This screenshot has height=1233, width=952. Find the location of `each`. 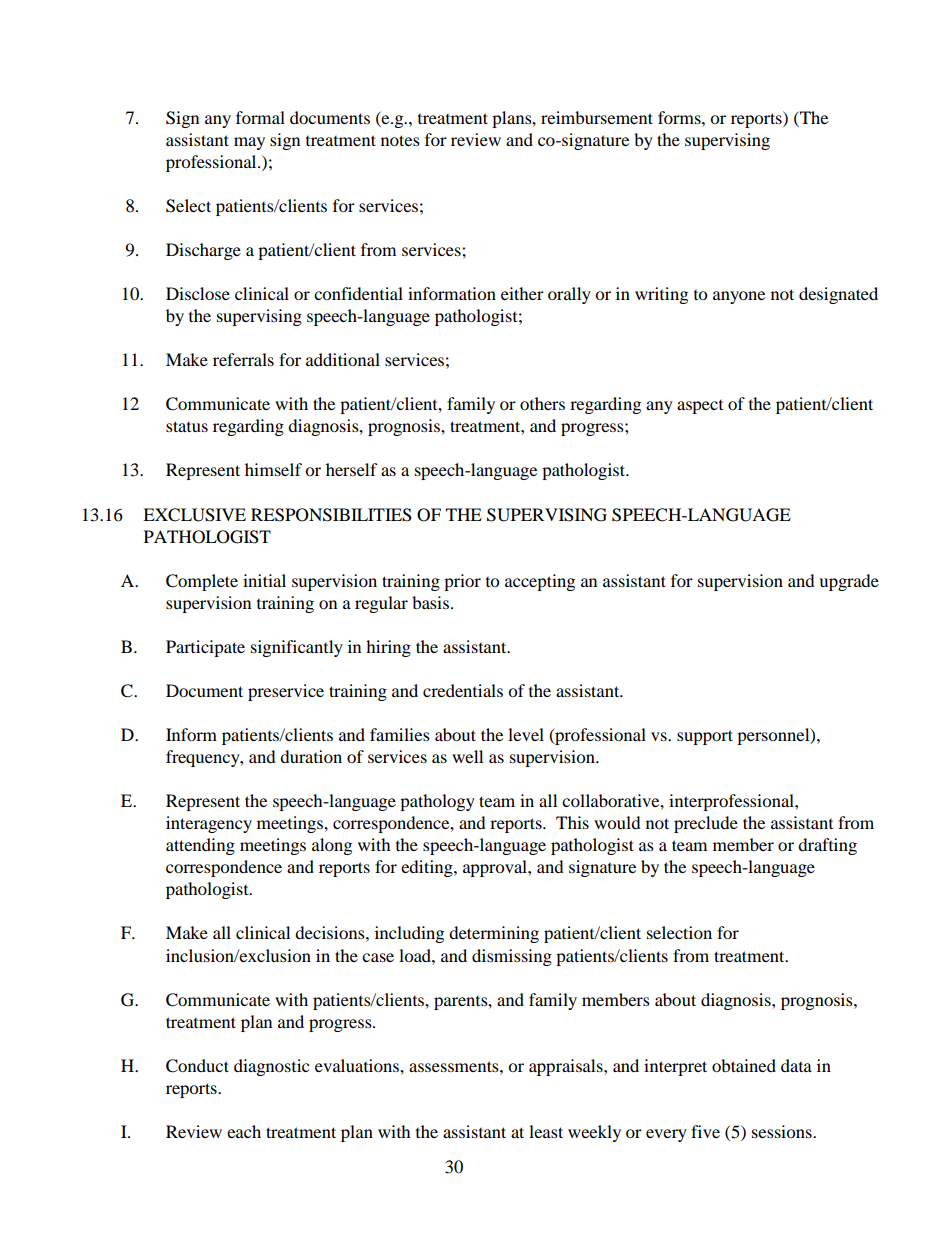

each is located at coordinates (244, 1131).
